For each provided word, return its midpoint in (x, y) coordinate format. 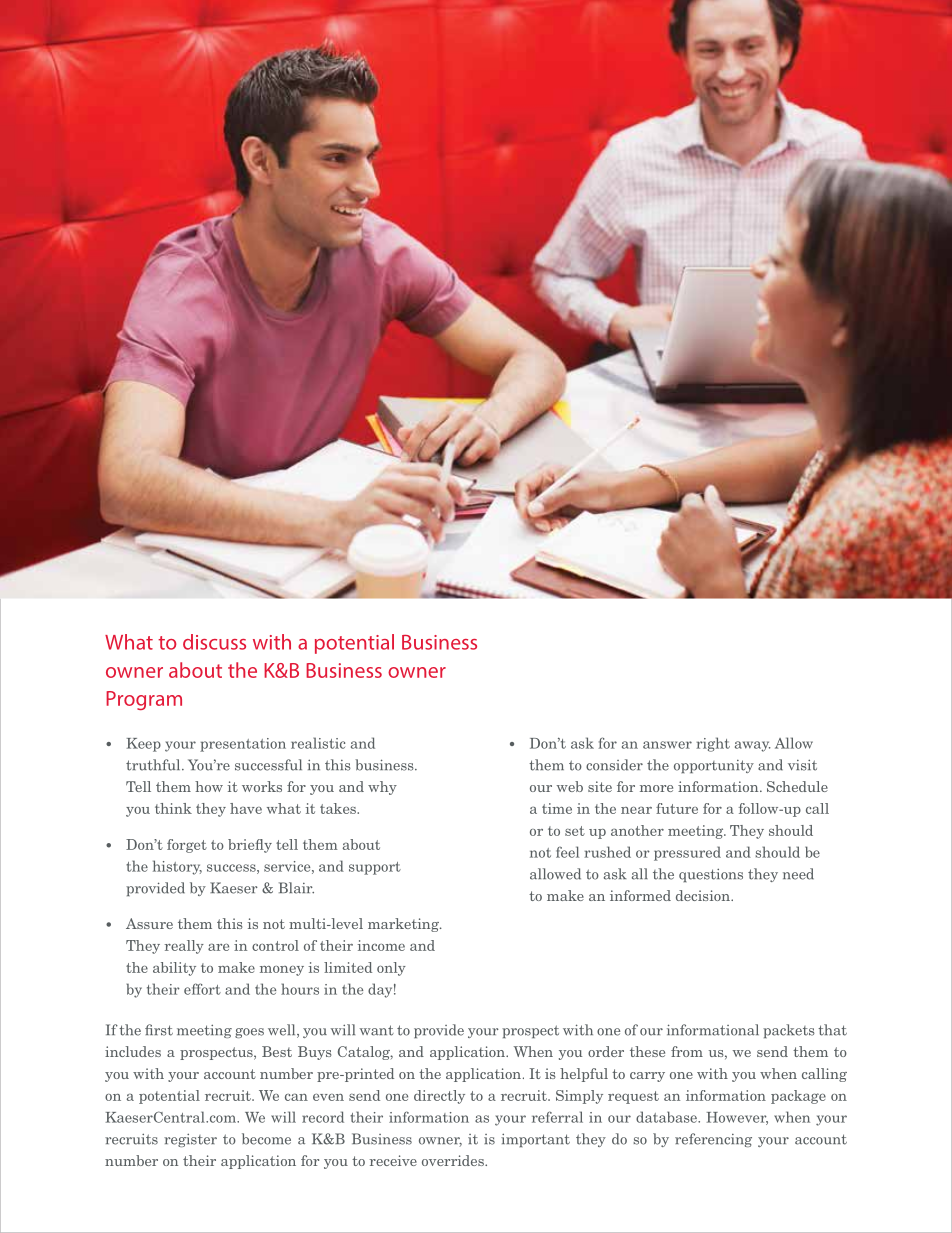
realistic (318, 743)
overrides (454, 1160)
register (190, 1140)
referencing (713, 1140)
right (713, 744)
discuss (214, 642)
